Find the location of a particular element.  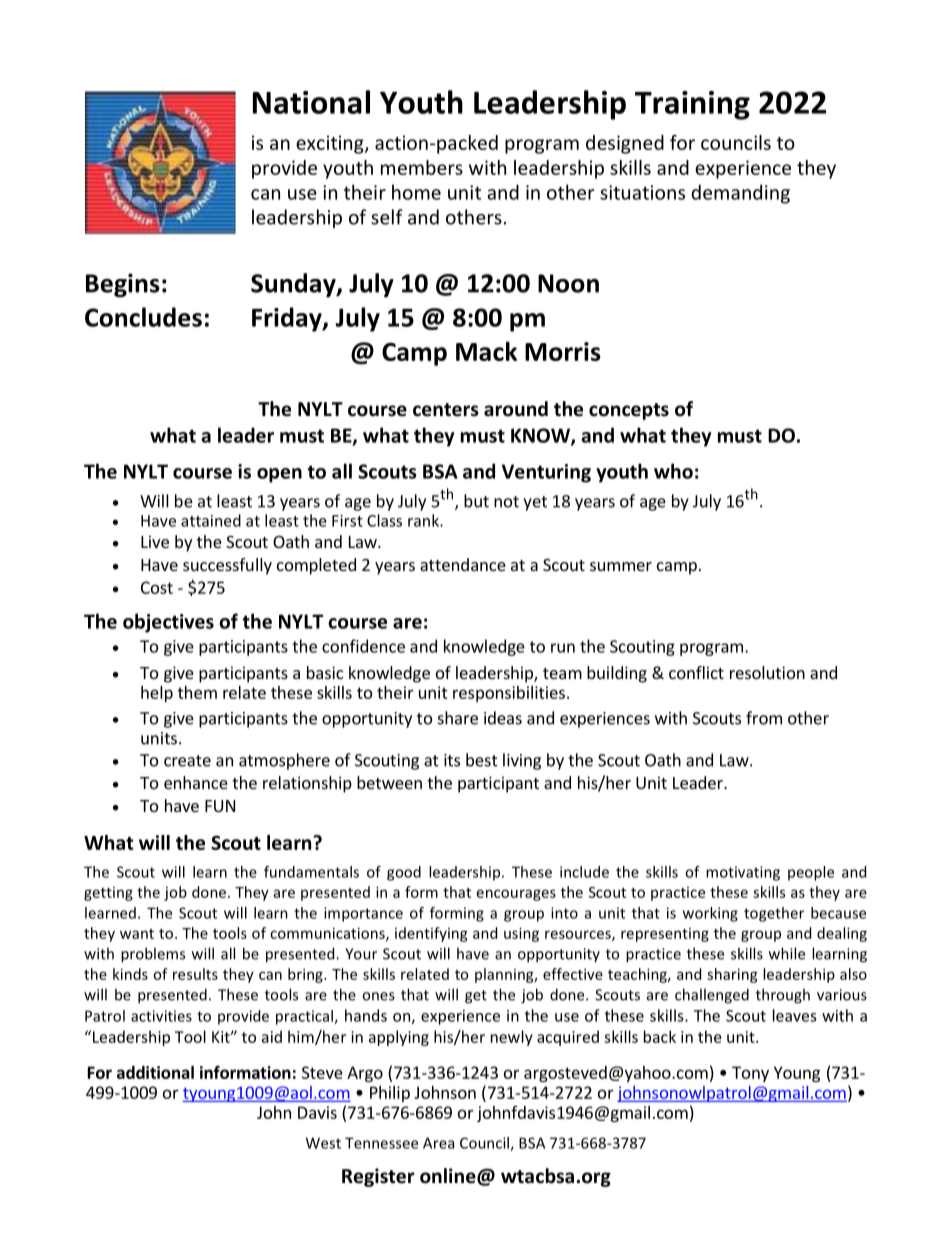

who is located at coordinates (673, 471).
